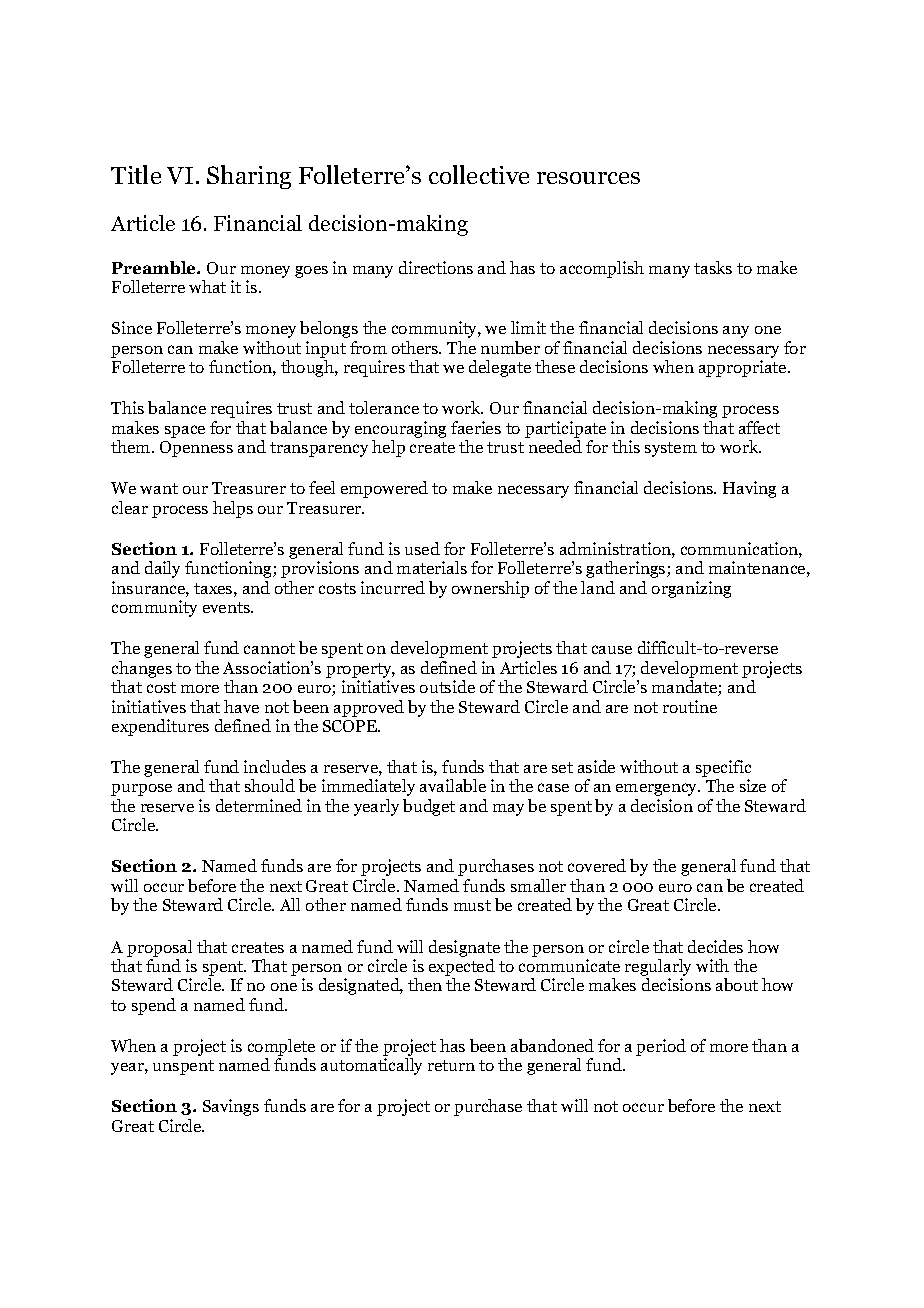  I want to click on organizing, so click(691, 589).
